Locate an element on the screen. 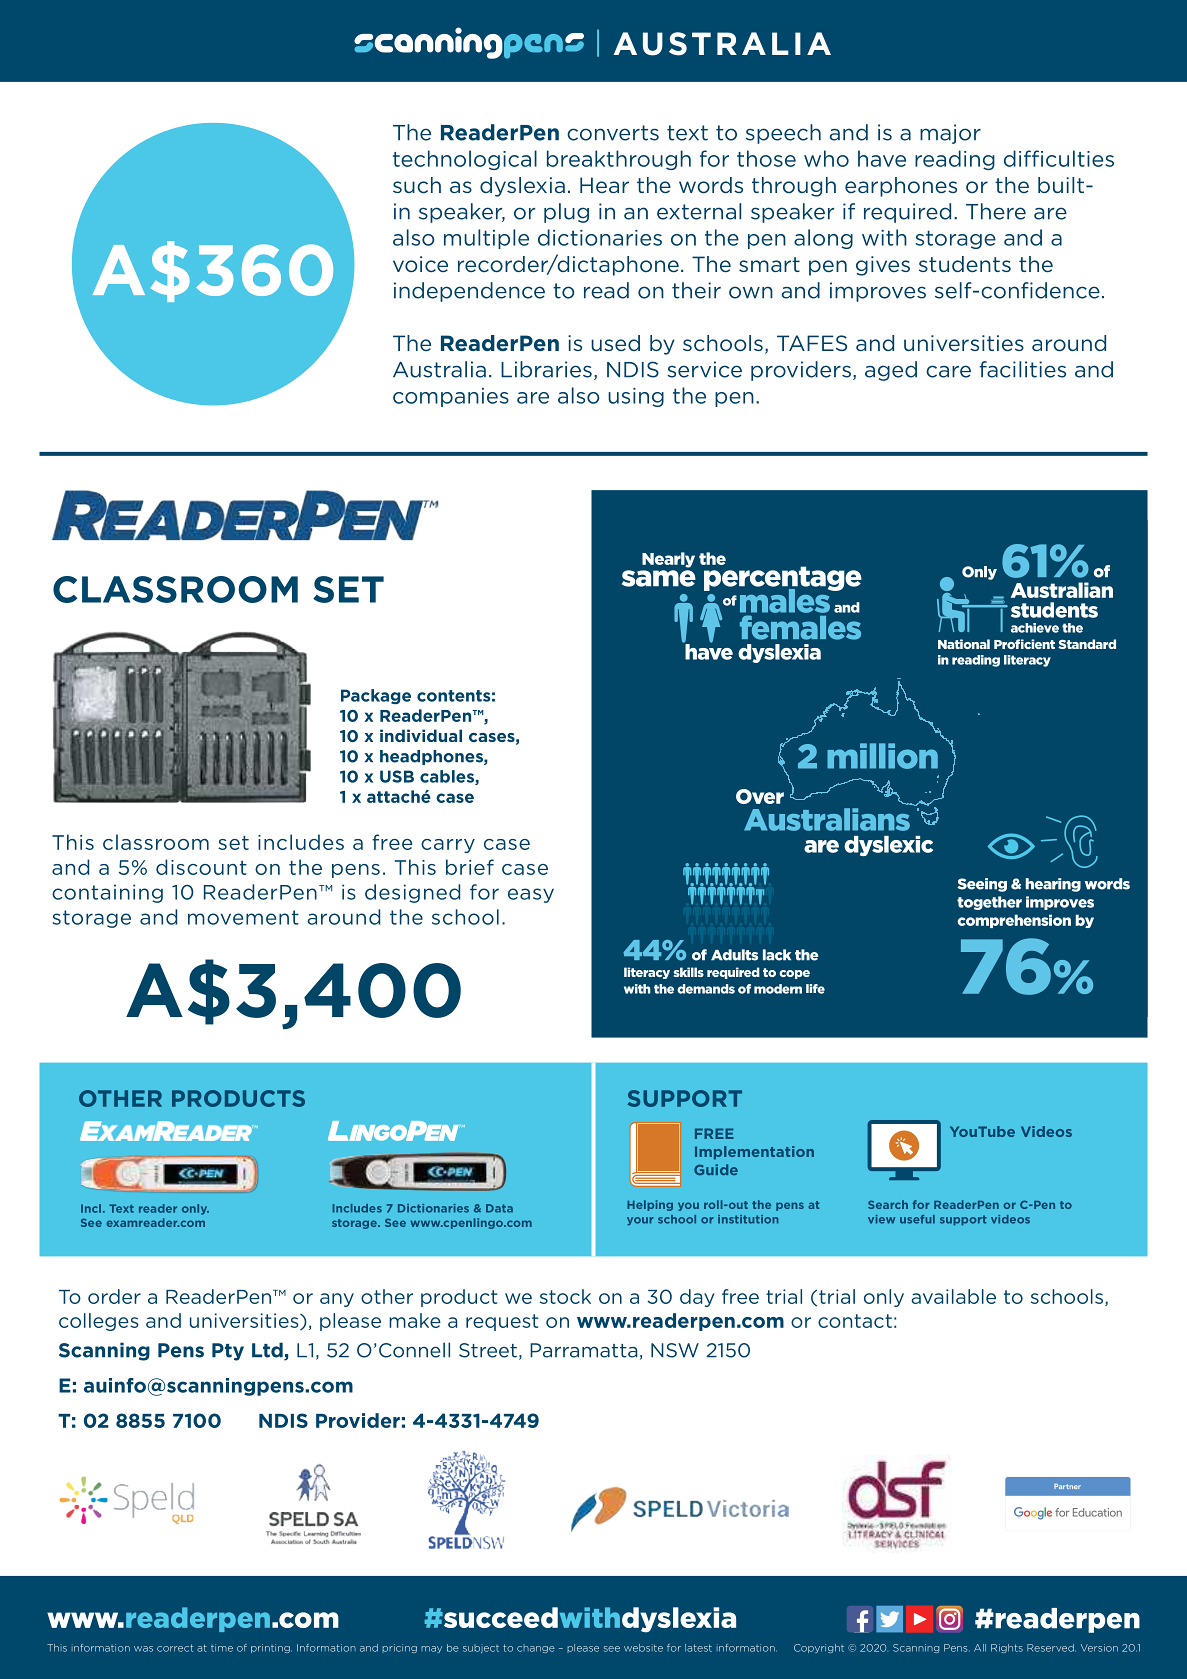 The height and width of the screenshot is (1679, 1187). plug is located at coordinates (566, 213).
